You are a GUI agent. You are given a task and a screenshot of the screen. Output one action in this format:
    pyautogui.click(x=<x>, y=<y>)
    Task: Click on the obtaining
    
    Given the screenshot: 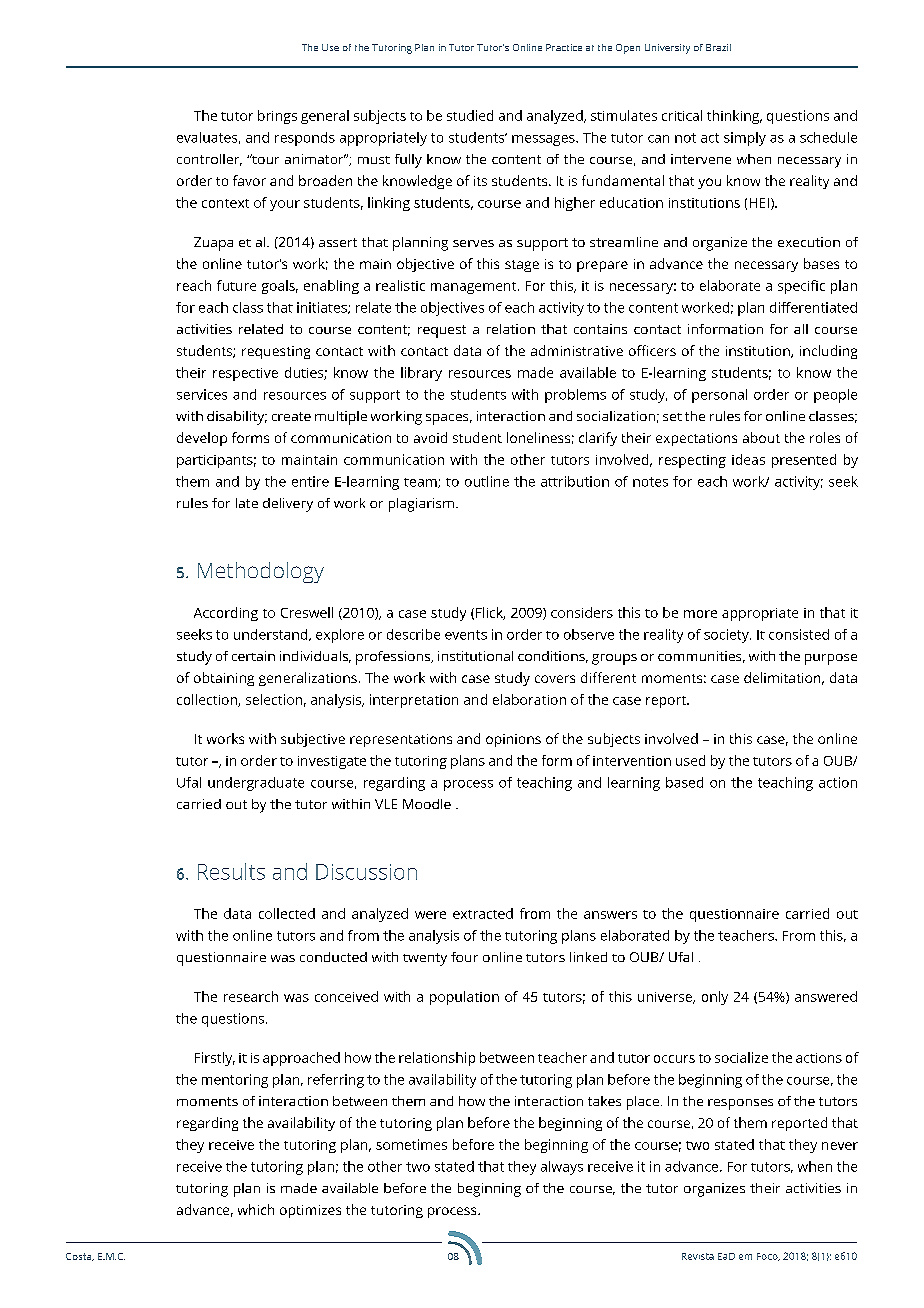 What is the action you would take?
    pyautogui.click(x=224, y=679)
